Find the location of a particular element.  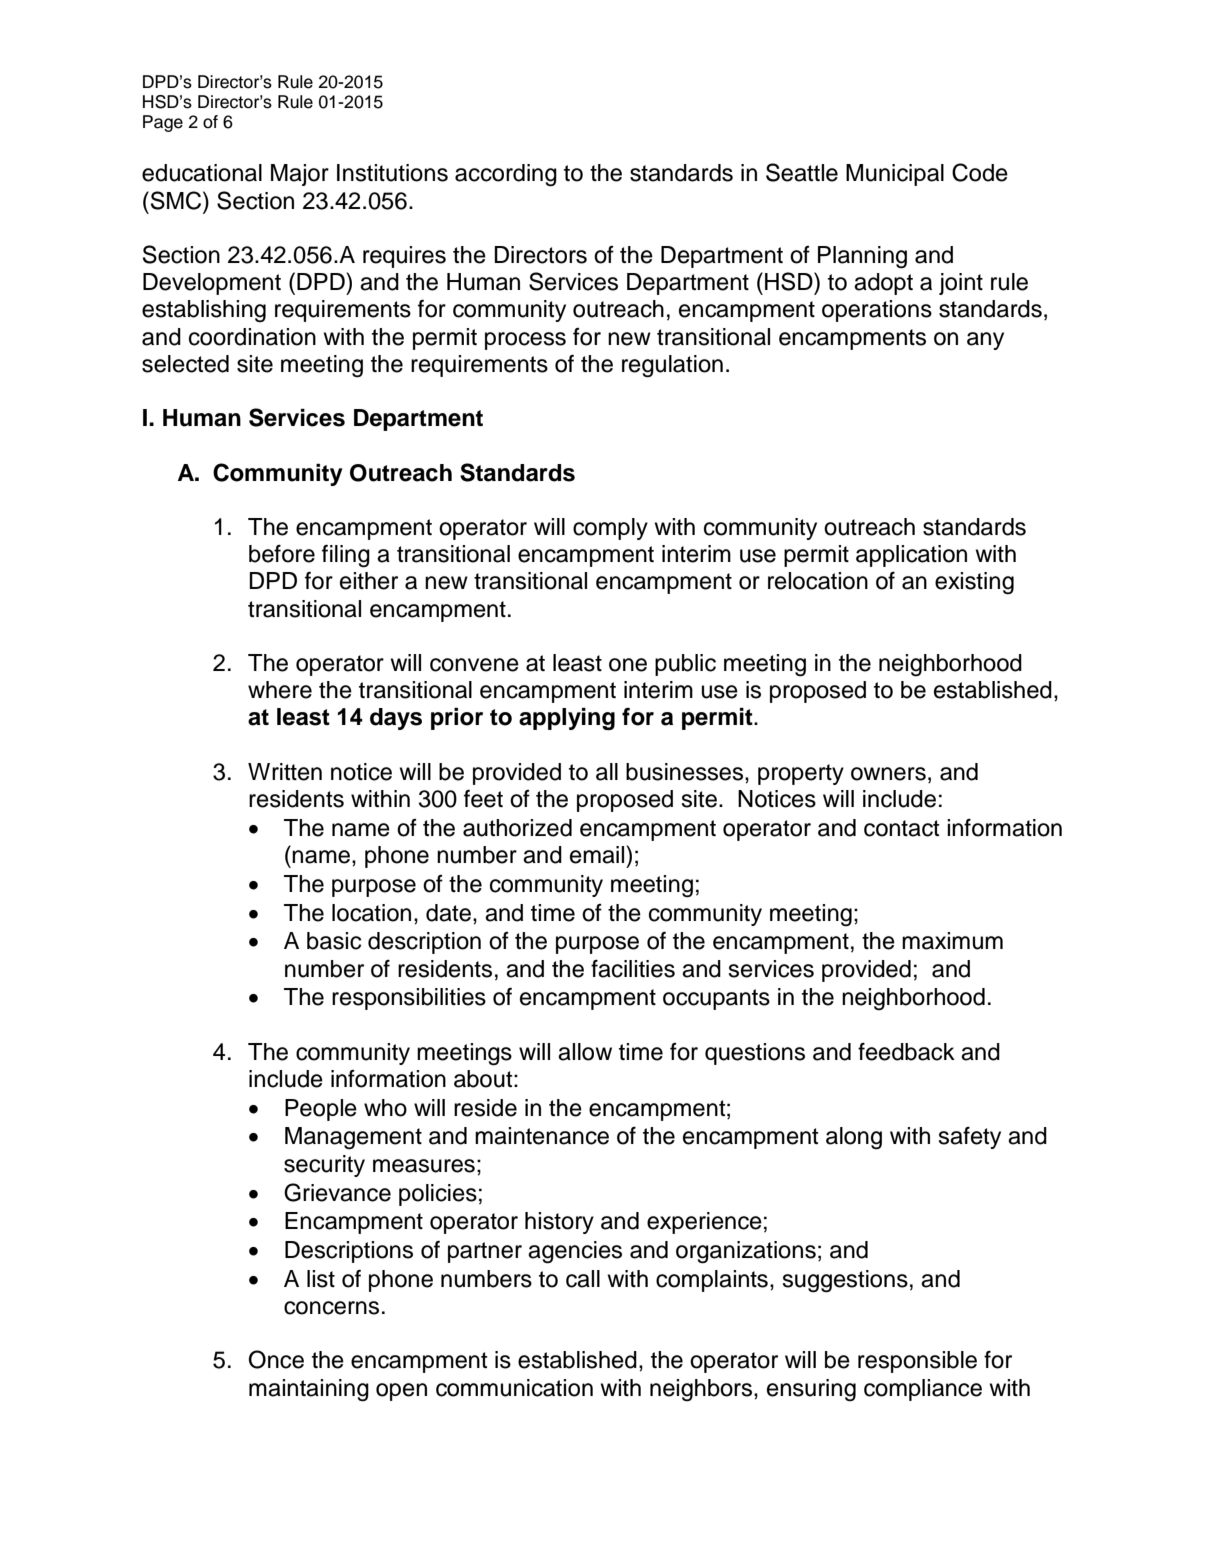

Municipal is located at coordinates (895, 175).
